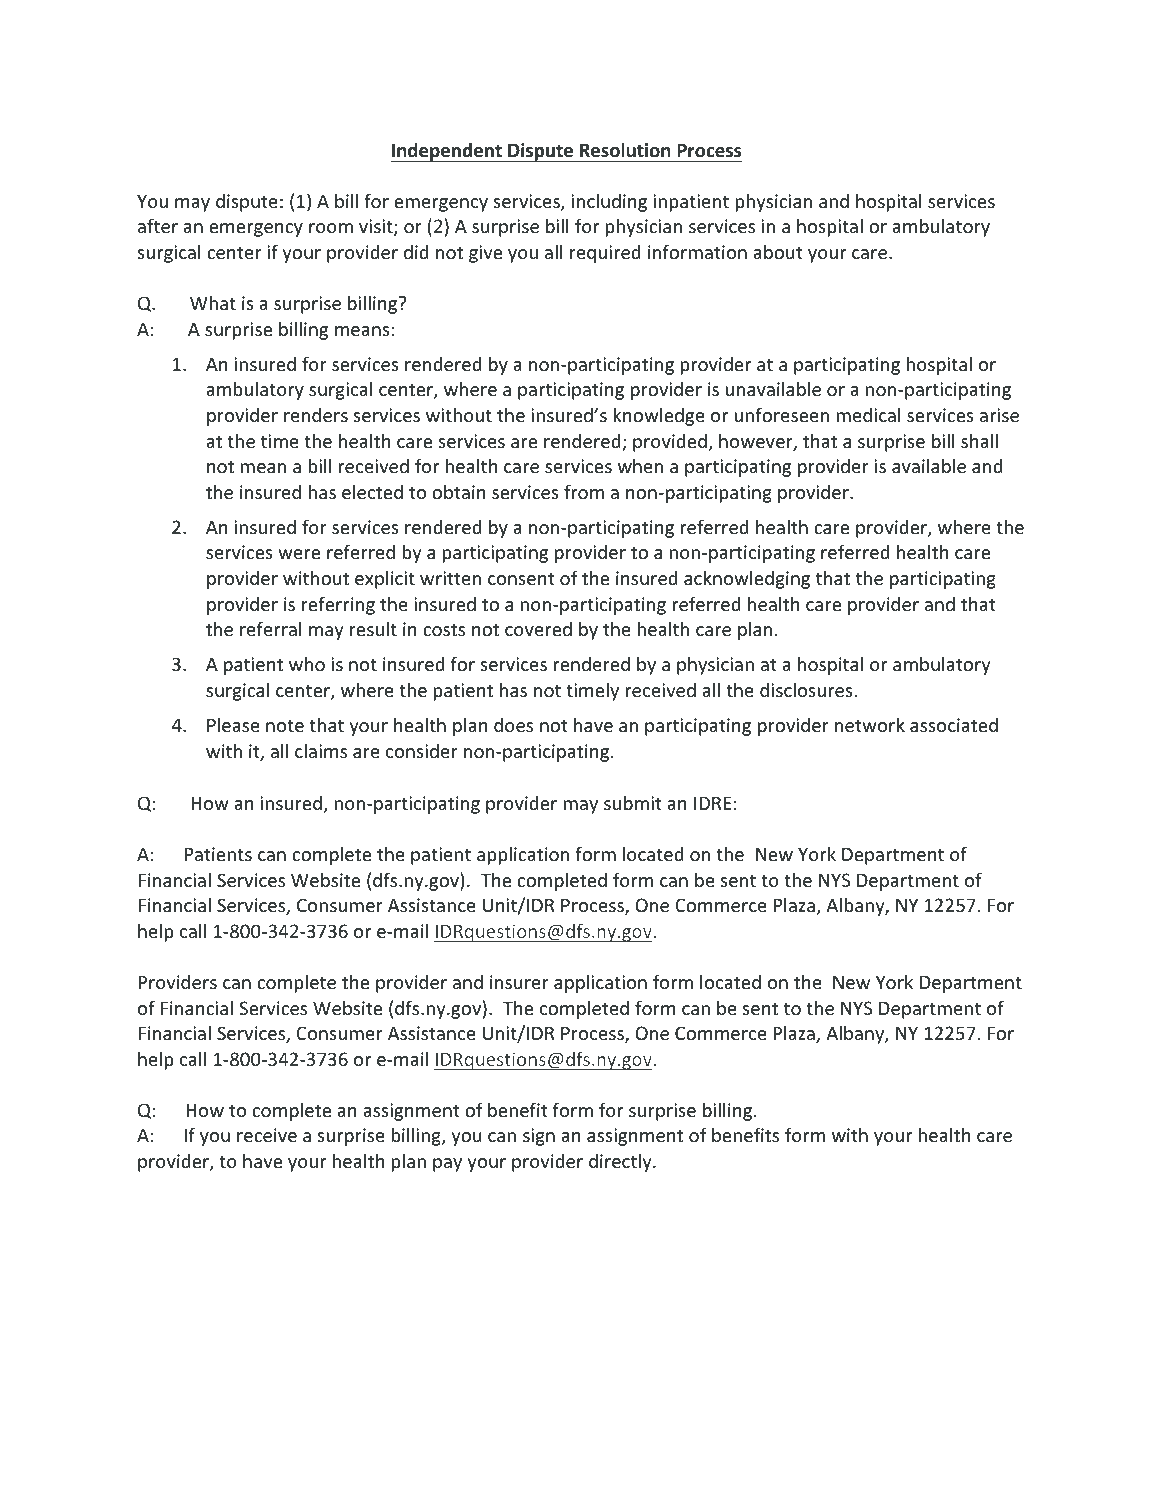  I want to click on network, so click(870, 725).
